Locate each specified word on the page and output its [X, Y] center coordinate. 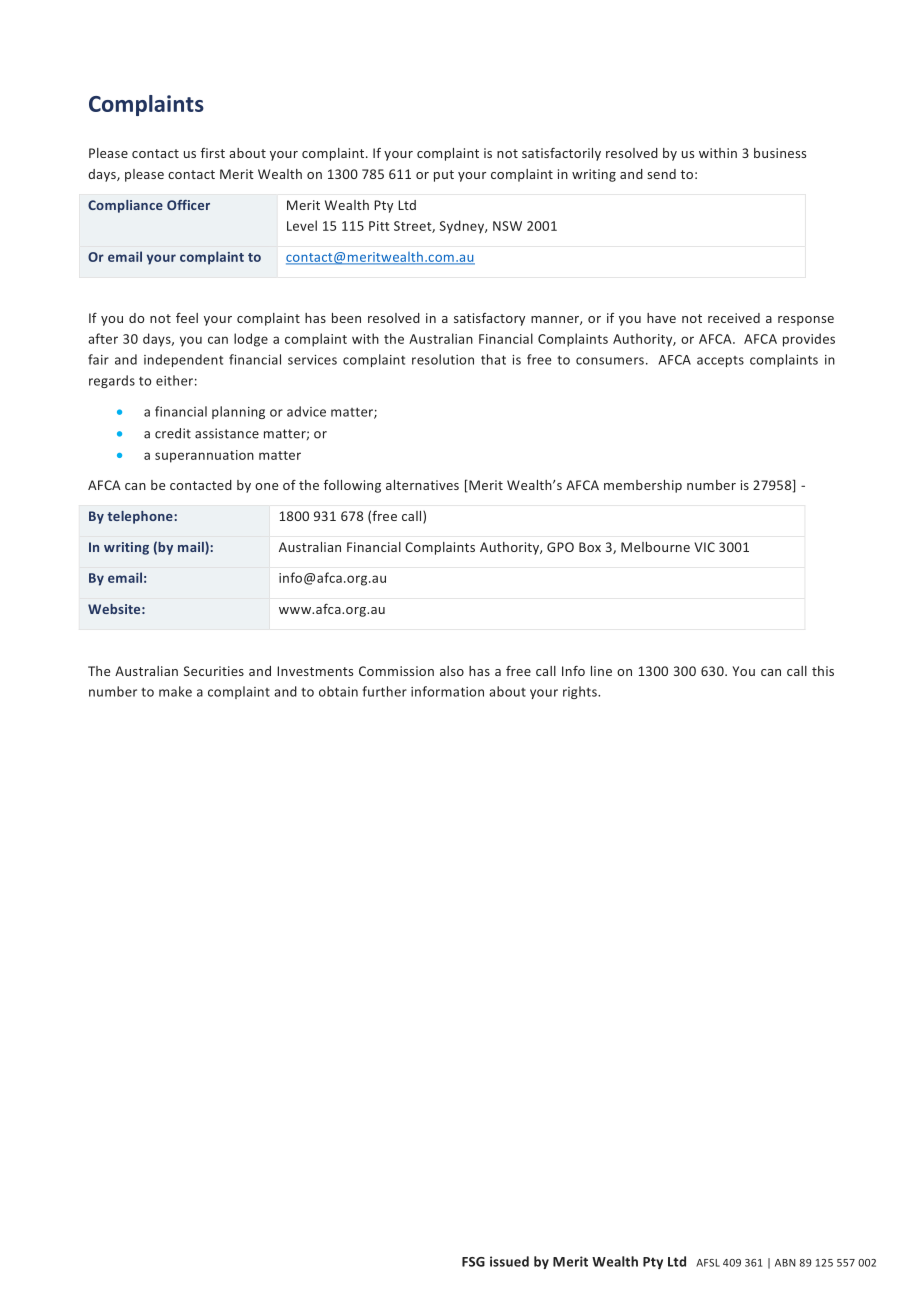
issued [509, 1261]
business [780, 153]
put [444, 176]
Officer [188, 205]
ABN [785, 1263]
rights [581, 692]
